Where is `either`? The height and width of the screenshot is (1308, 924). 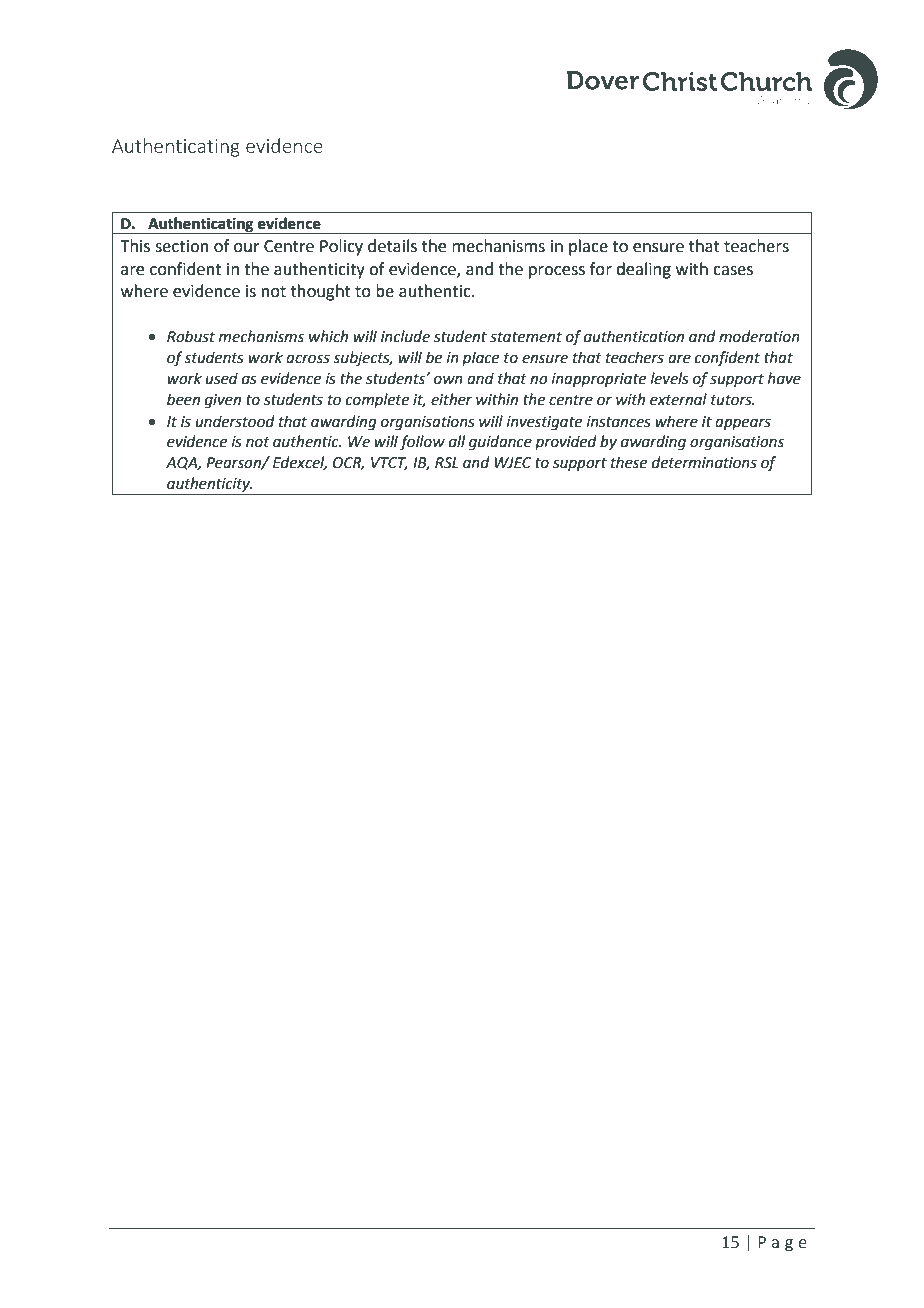
either is located at coordinates (451, 399).
